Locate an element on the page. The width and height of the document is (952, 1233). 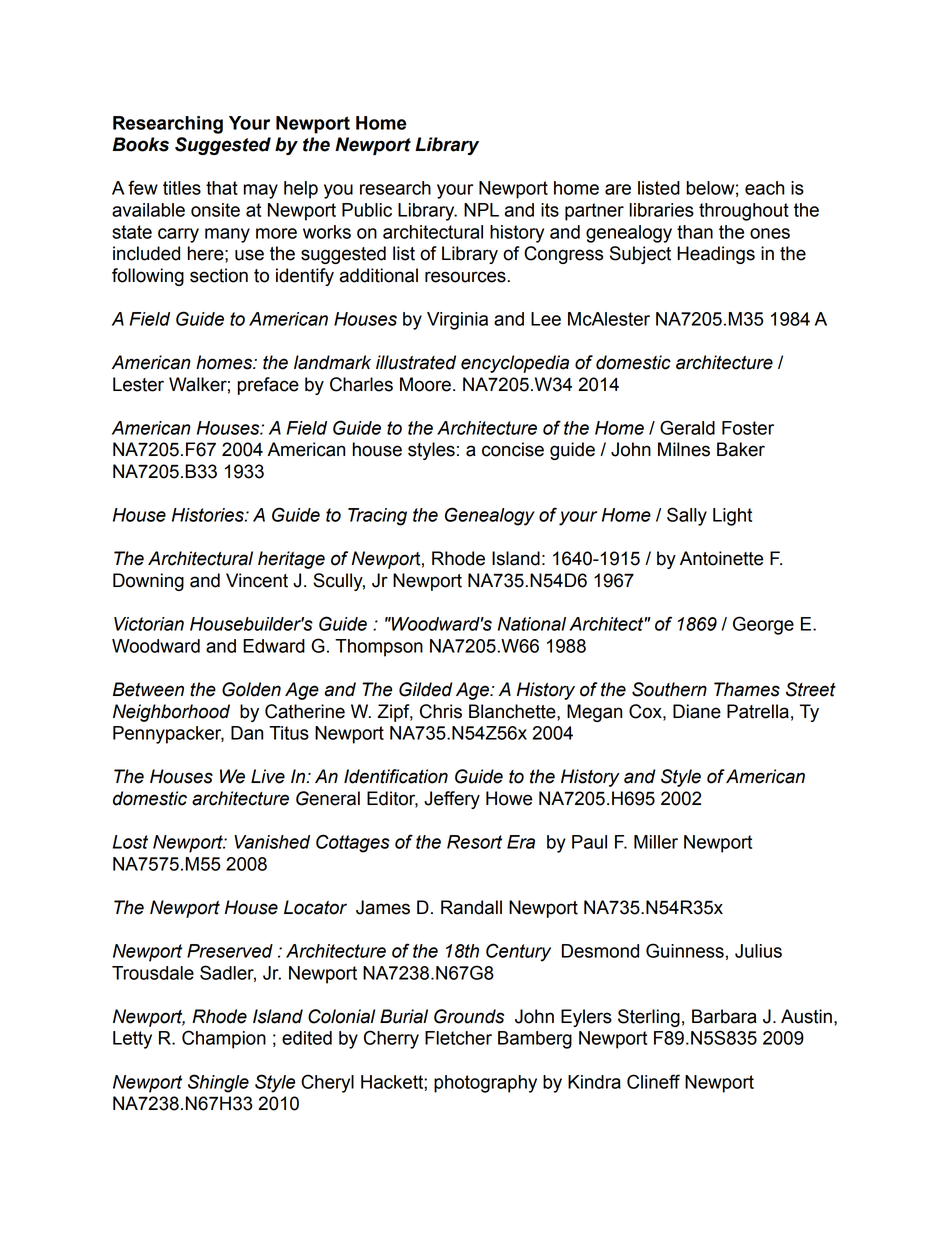
Moore is located at coordinates (425, 384).
